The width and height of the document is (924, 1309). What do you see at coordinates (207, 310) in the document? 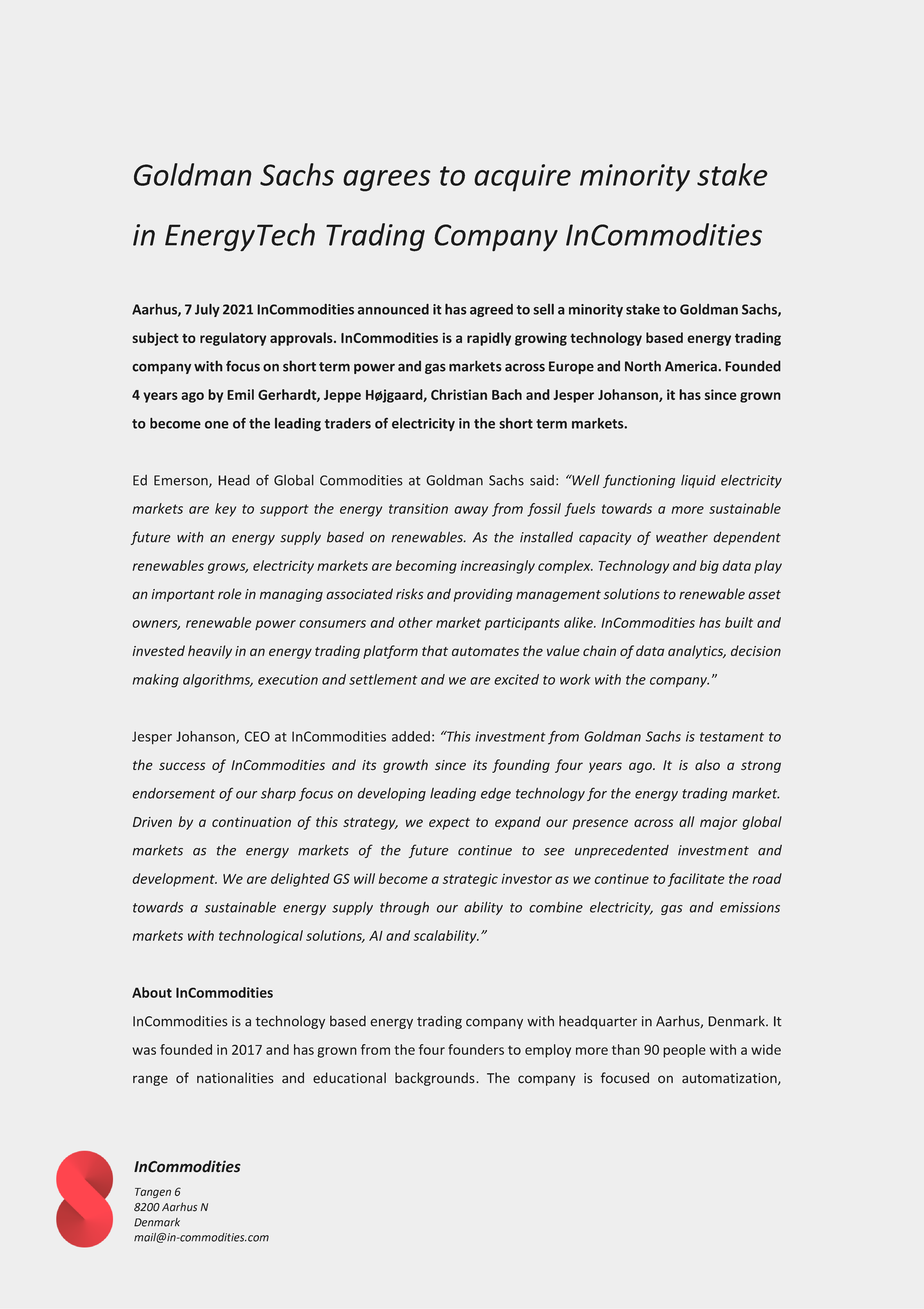
I see `July` at bounding box center [207, 310].
